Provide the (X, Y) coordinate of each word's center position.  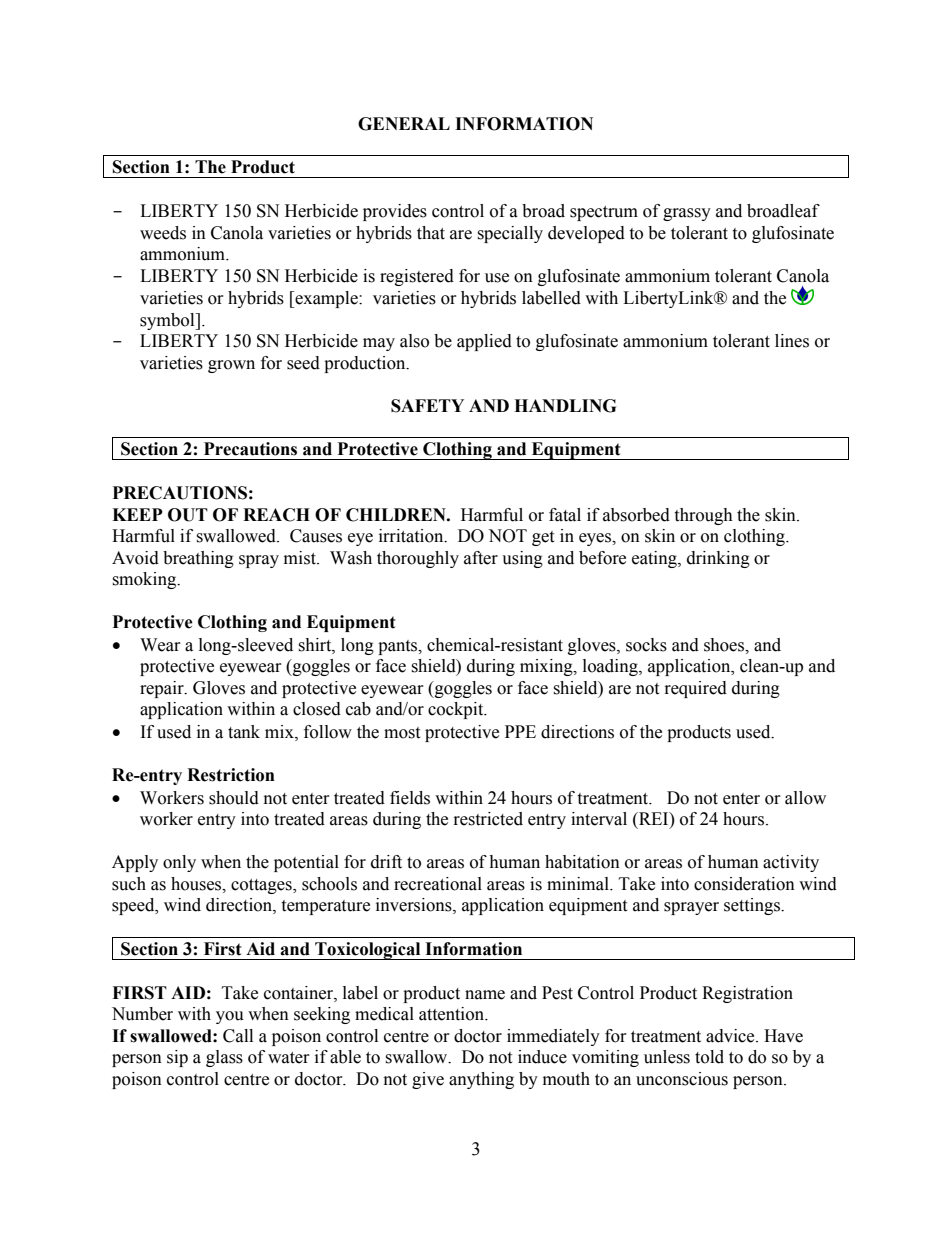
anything (481, 1080)
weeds (163, 233)
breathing (198, 559)
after (481, 558)
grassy (687, 214)
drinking (718, 559)
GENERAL (404, 124)
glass (224, 1058)
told (709, 1057)
